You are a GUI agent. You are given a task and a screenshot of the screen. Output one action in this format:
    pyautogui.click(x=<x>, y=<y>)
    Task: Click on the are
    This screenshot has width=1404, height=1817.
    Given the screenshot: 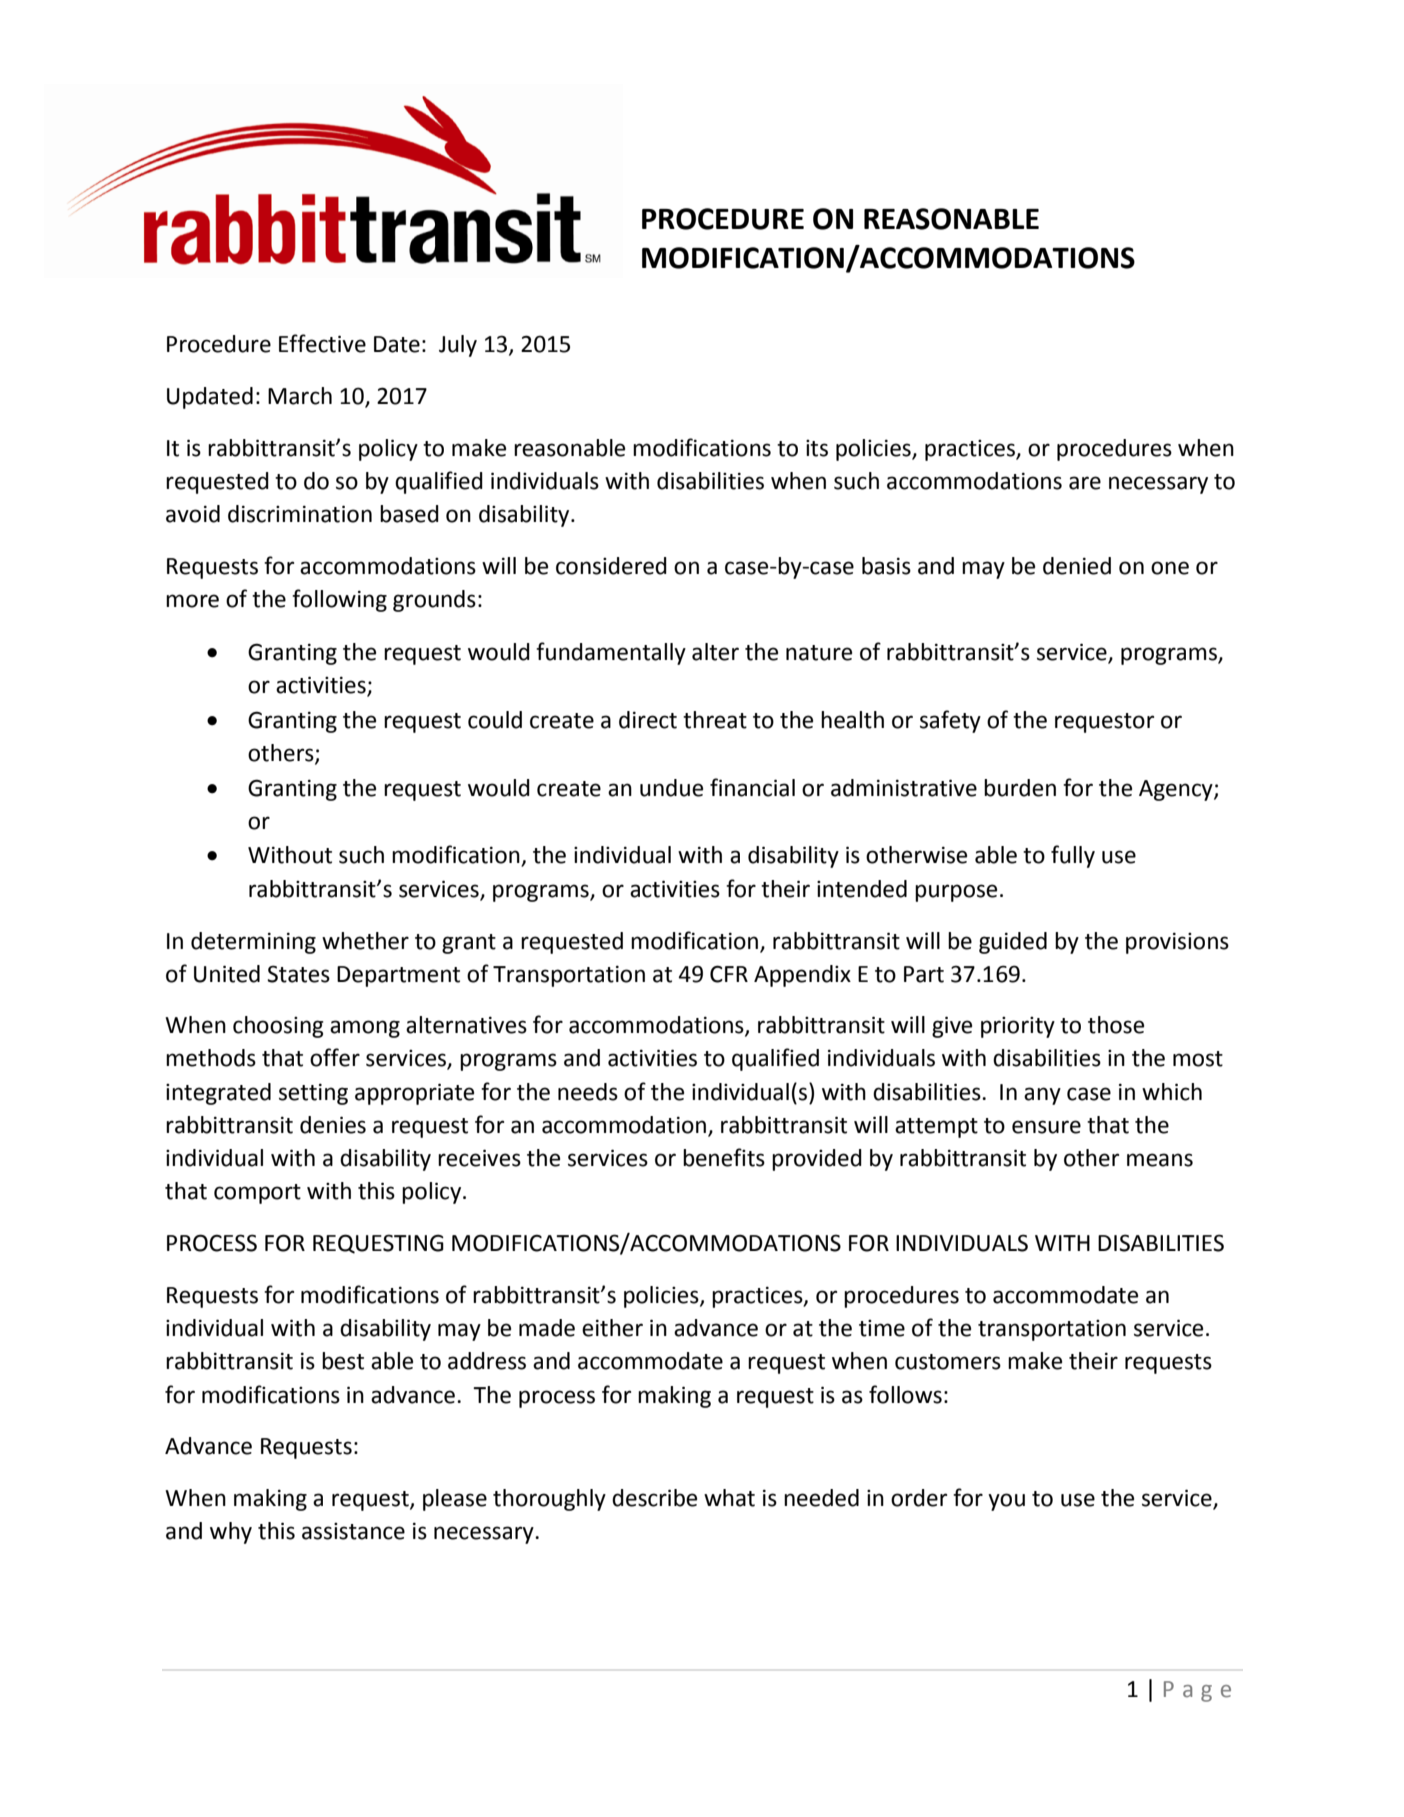 What is the action you would take?
    pyautogui.click(x=1085, y=483)
